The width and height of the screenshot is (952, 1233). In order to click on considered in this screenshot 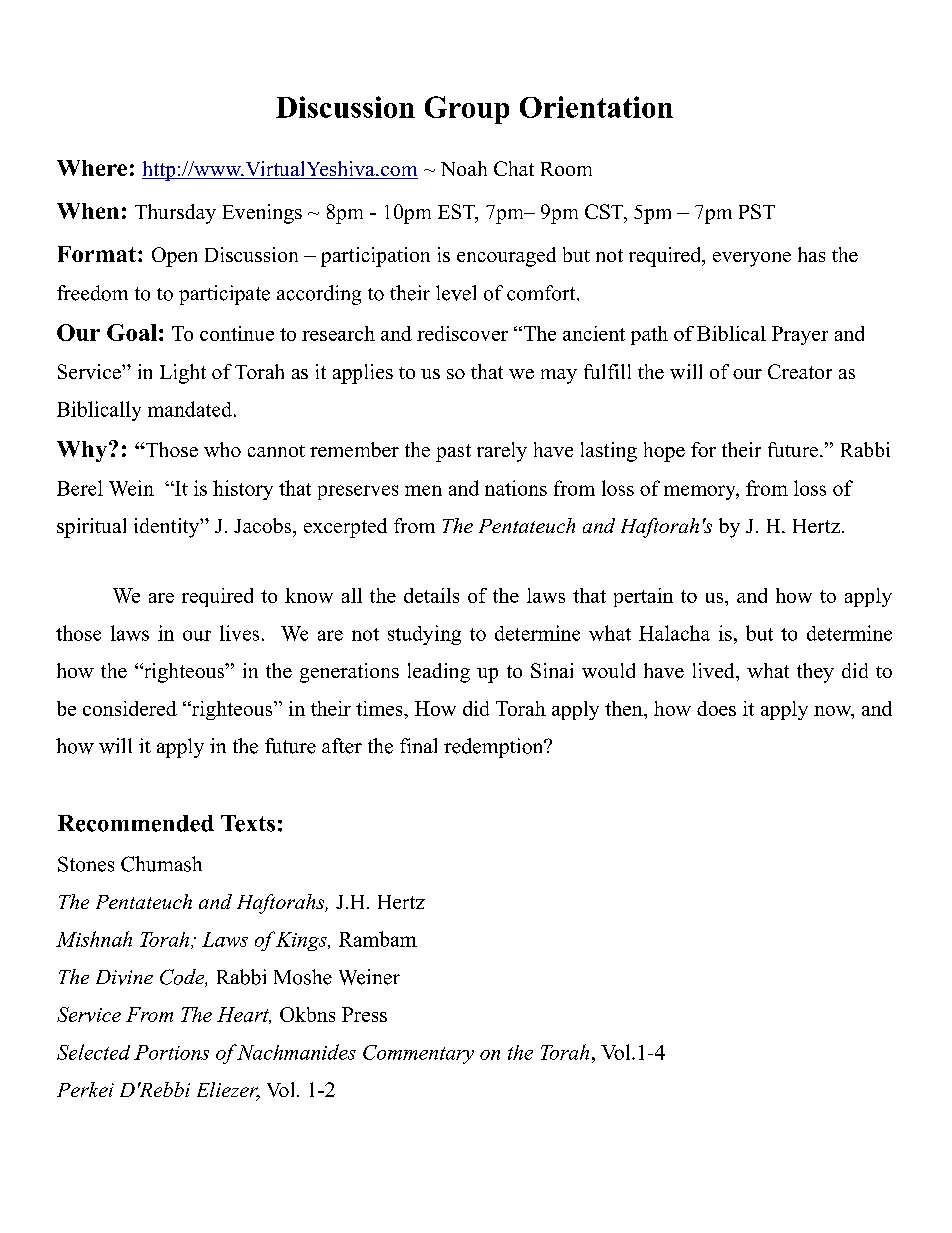, I will do `click(130, 708)`.
